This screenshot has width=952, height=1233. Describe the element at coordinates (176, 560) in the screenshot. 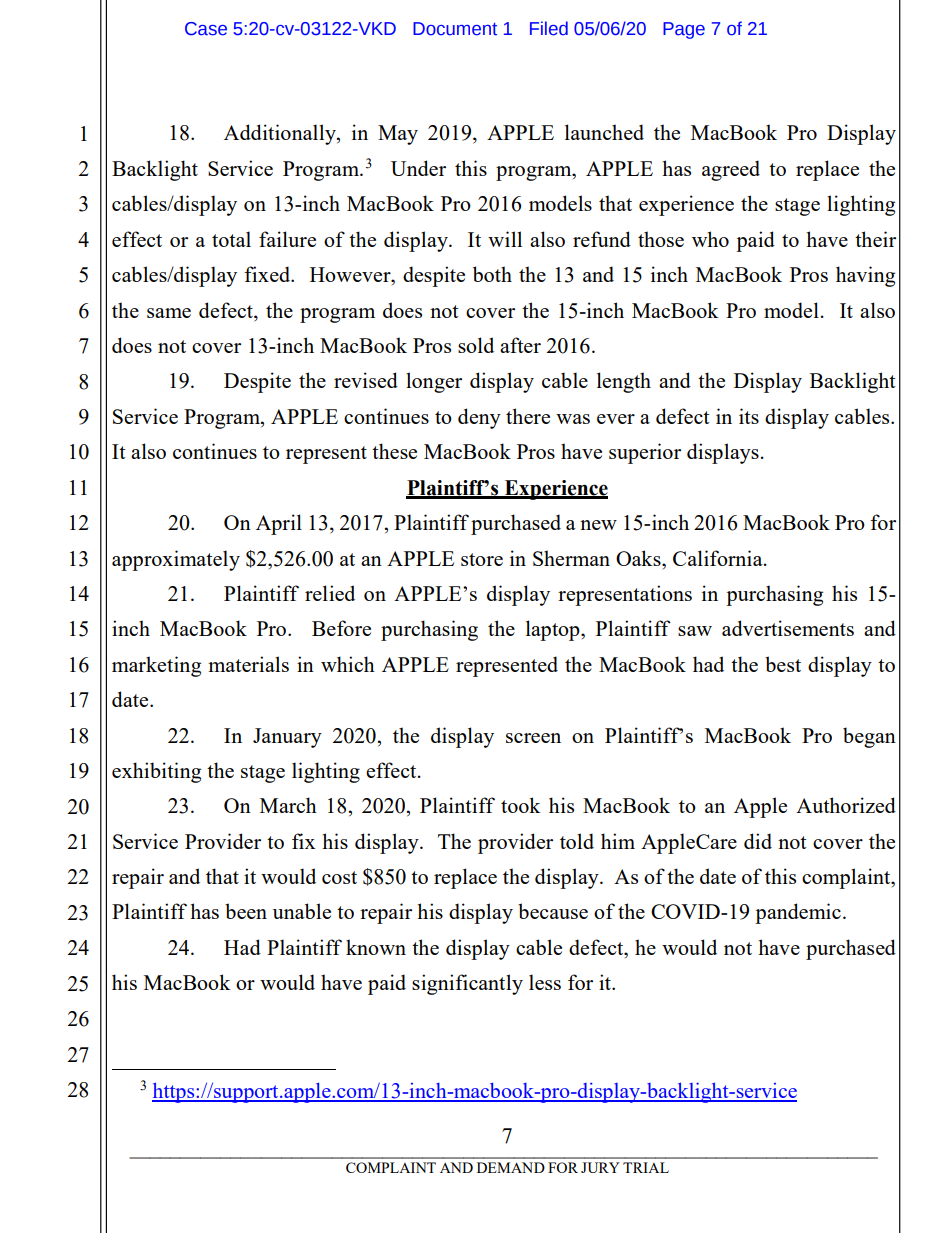

I see `approximately` at that location.
